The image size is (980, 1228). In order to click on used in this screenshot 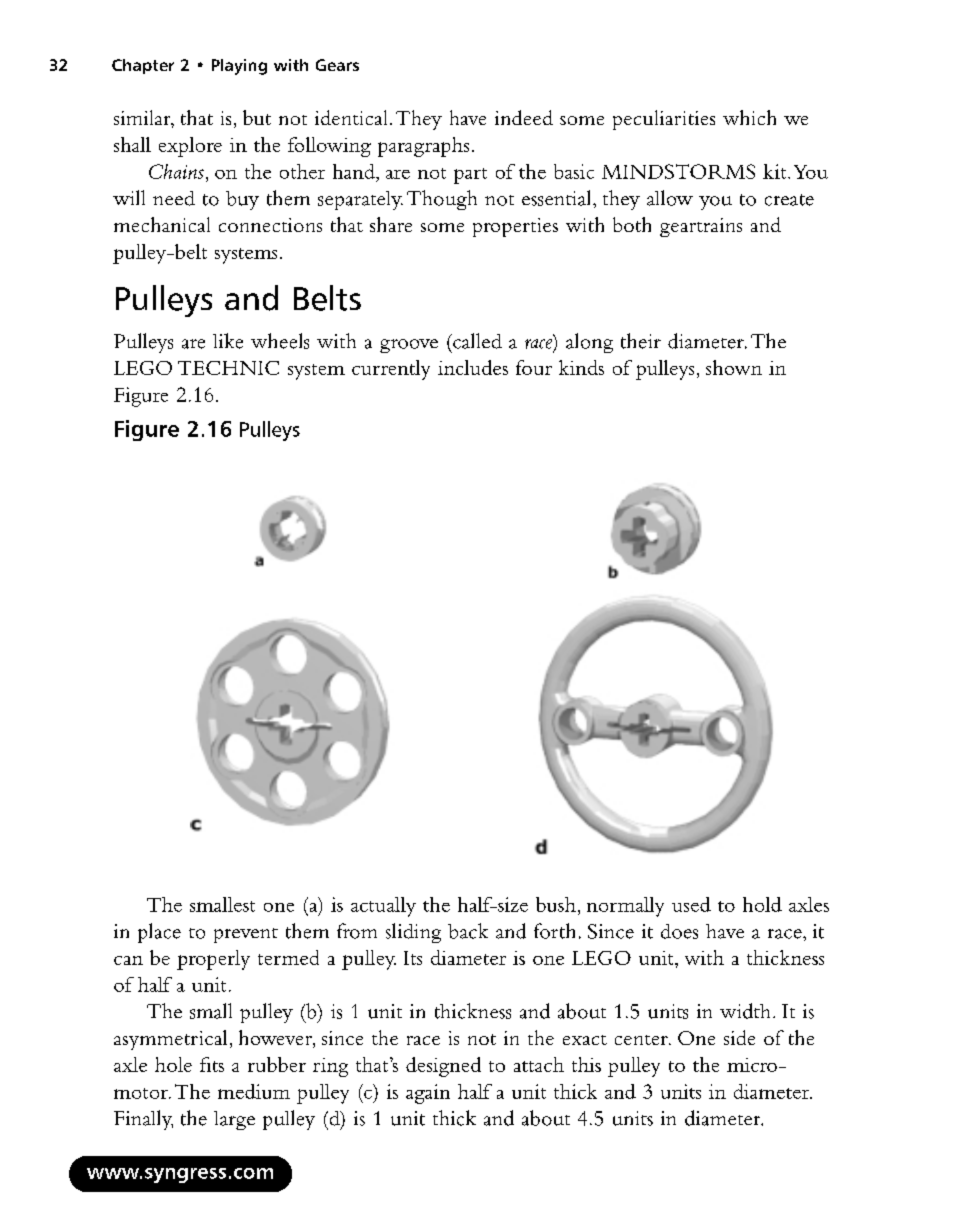, I will do `click(691, 904)`.
